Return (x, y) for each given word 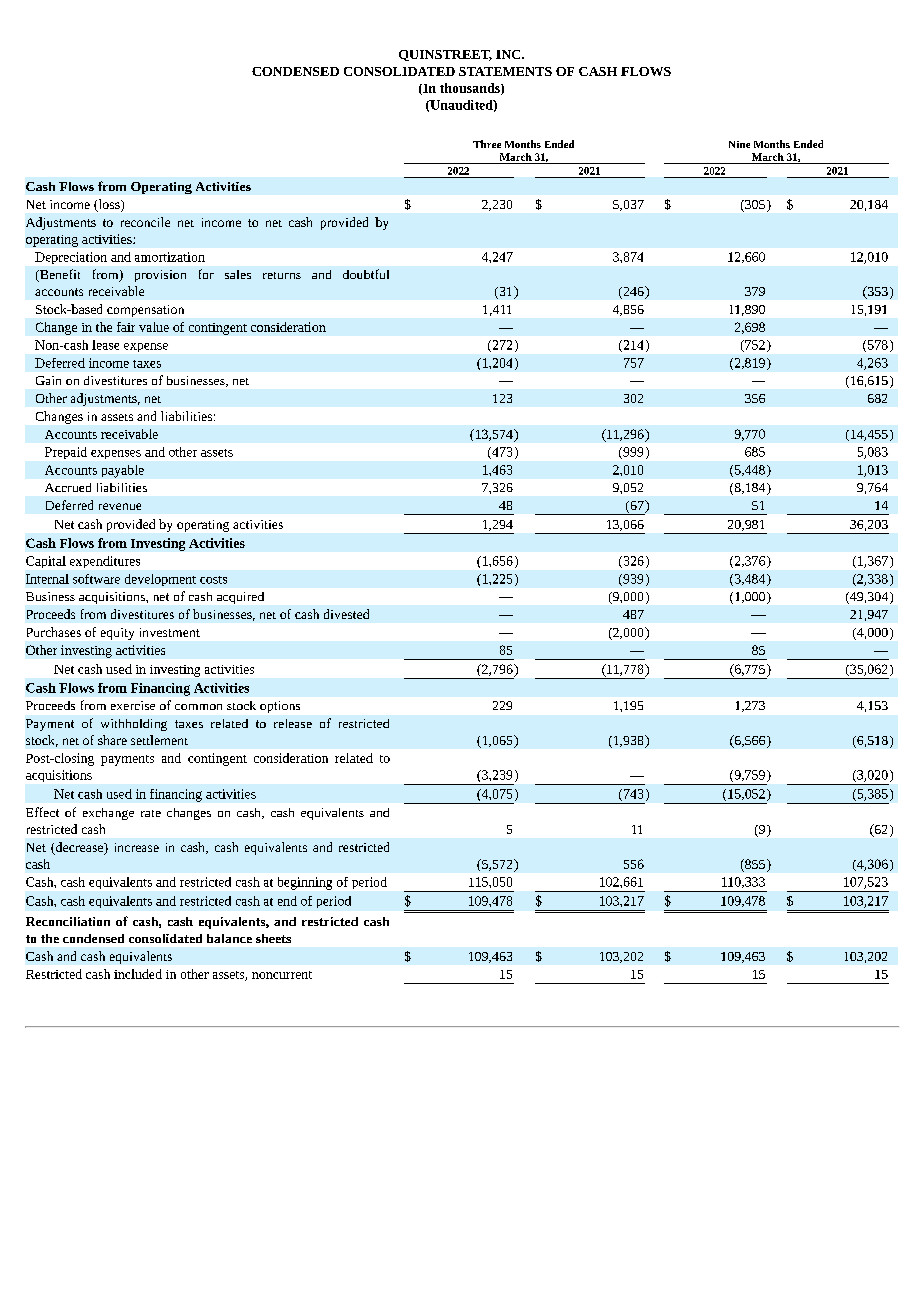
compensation (145, 311)
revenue (120, 506)
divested (346, 614)
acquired (240, 598)
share (112, 740)
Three (487, 144)
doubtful (366, 274)
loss (109, 205)
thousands (471, 89)
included (138, 974)
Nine (739, 144)
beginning (305, 883)
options (280, 707)
